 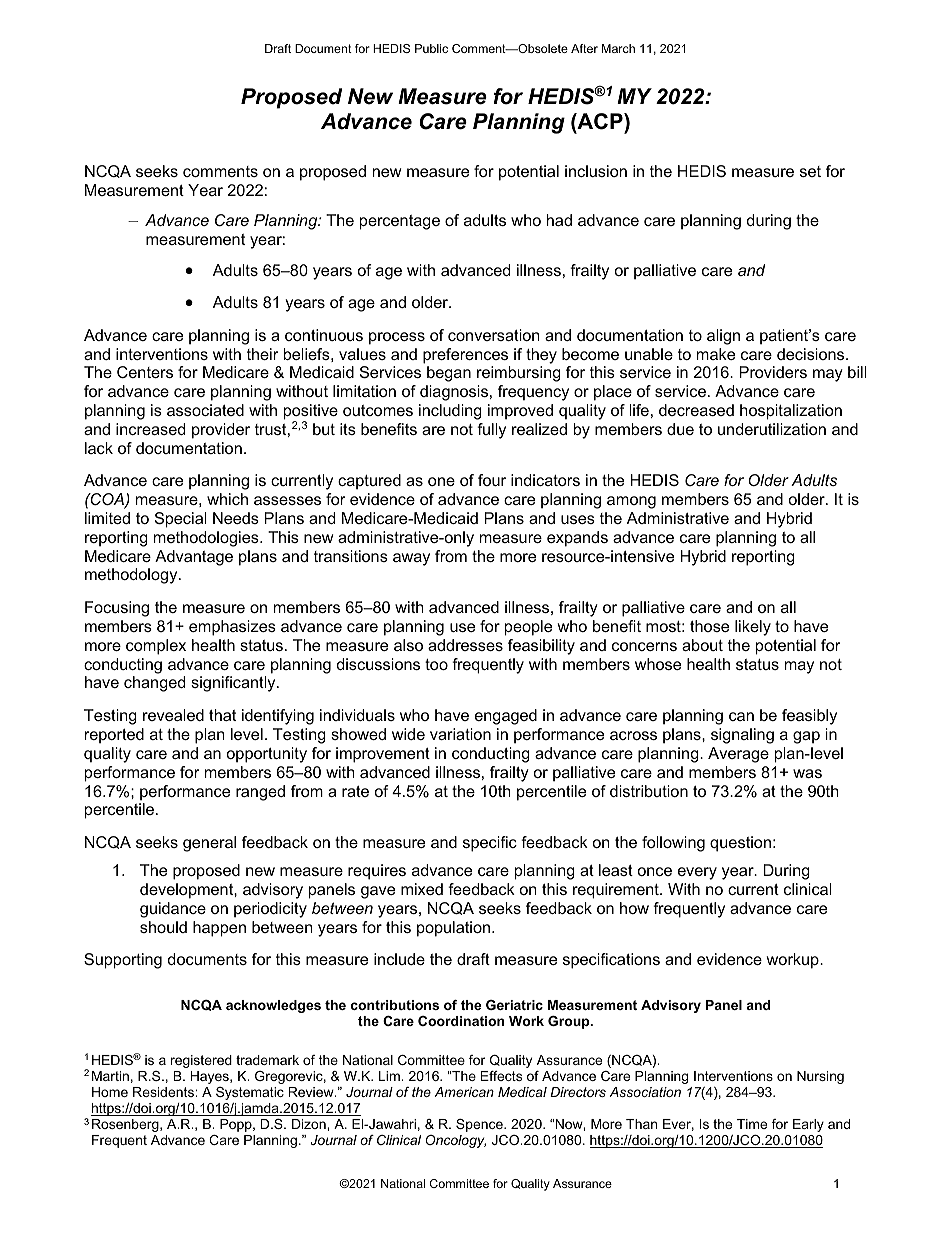 I want to click on set, so click(x=810, y=171).
